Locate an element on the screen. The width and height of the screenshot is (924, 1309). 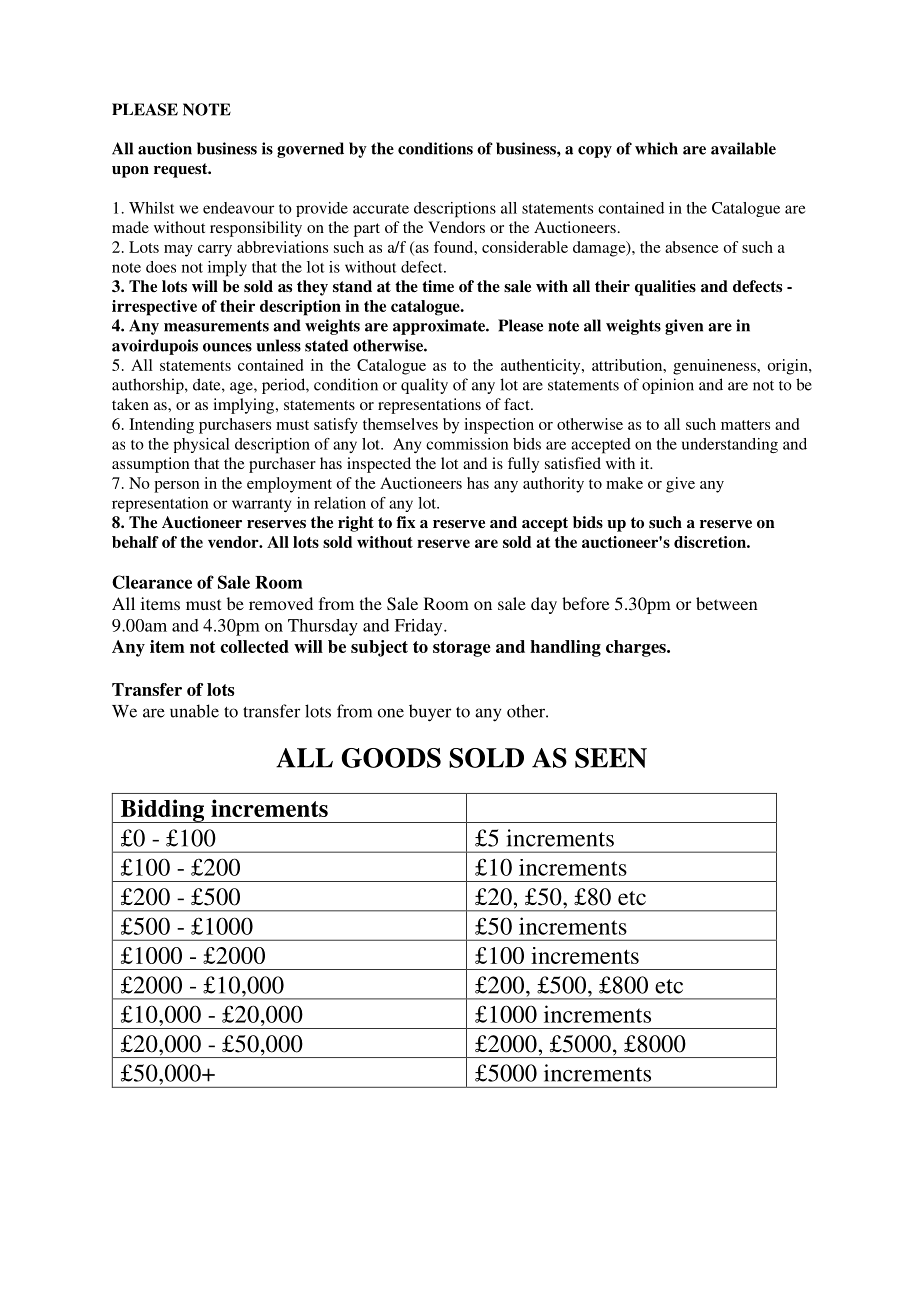
accurate is located at coordinates (381, 209).
